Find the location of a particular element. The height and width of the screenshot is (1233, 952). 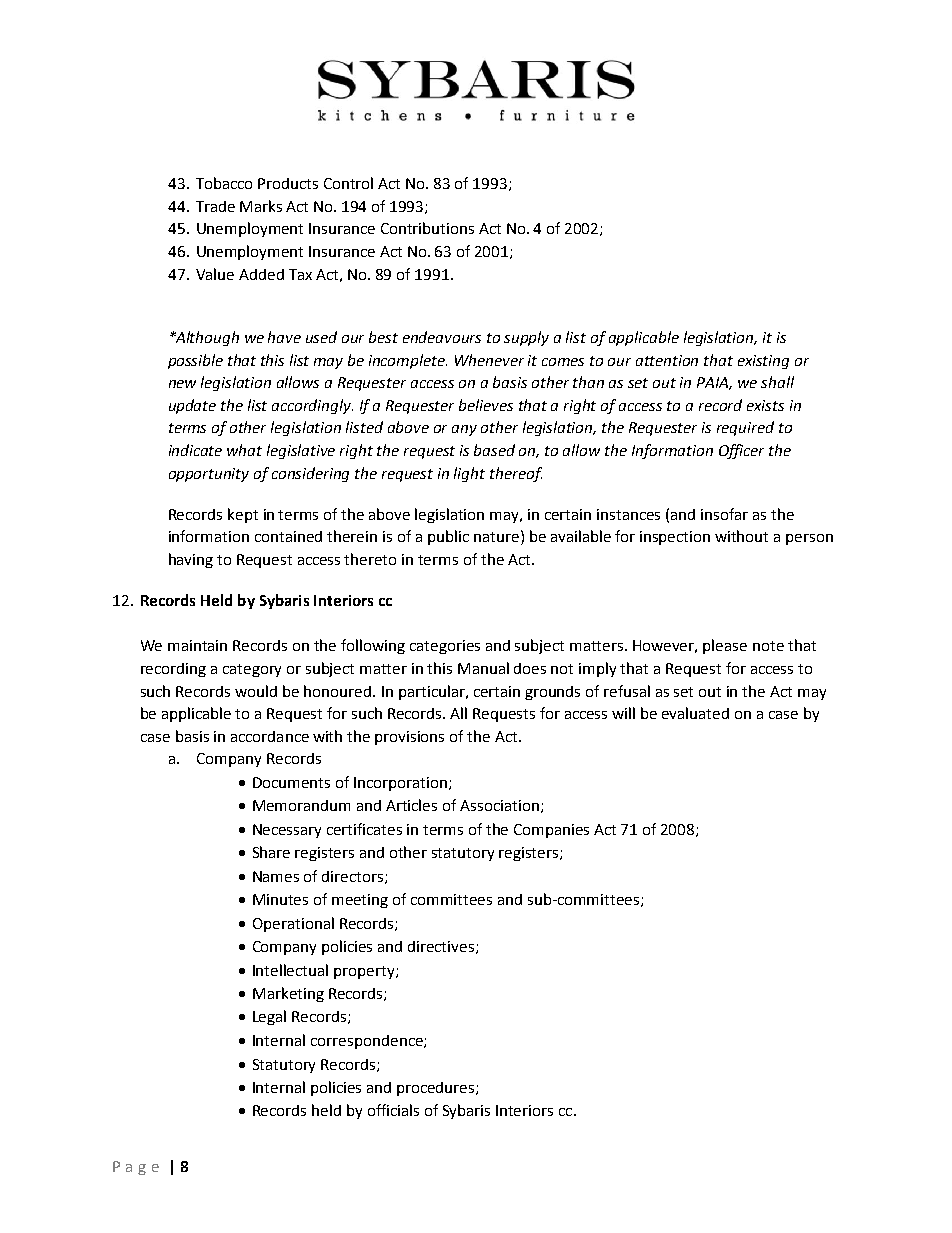

contained is located at coordinates (288, 536).
